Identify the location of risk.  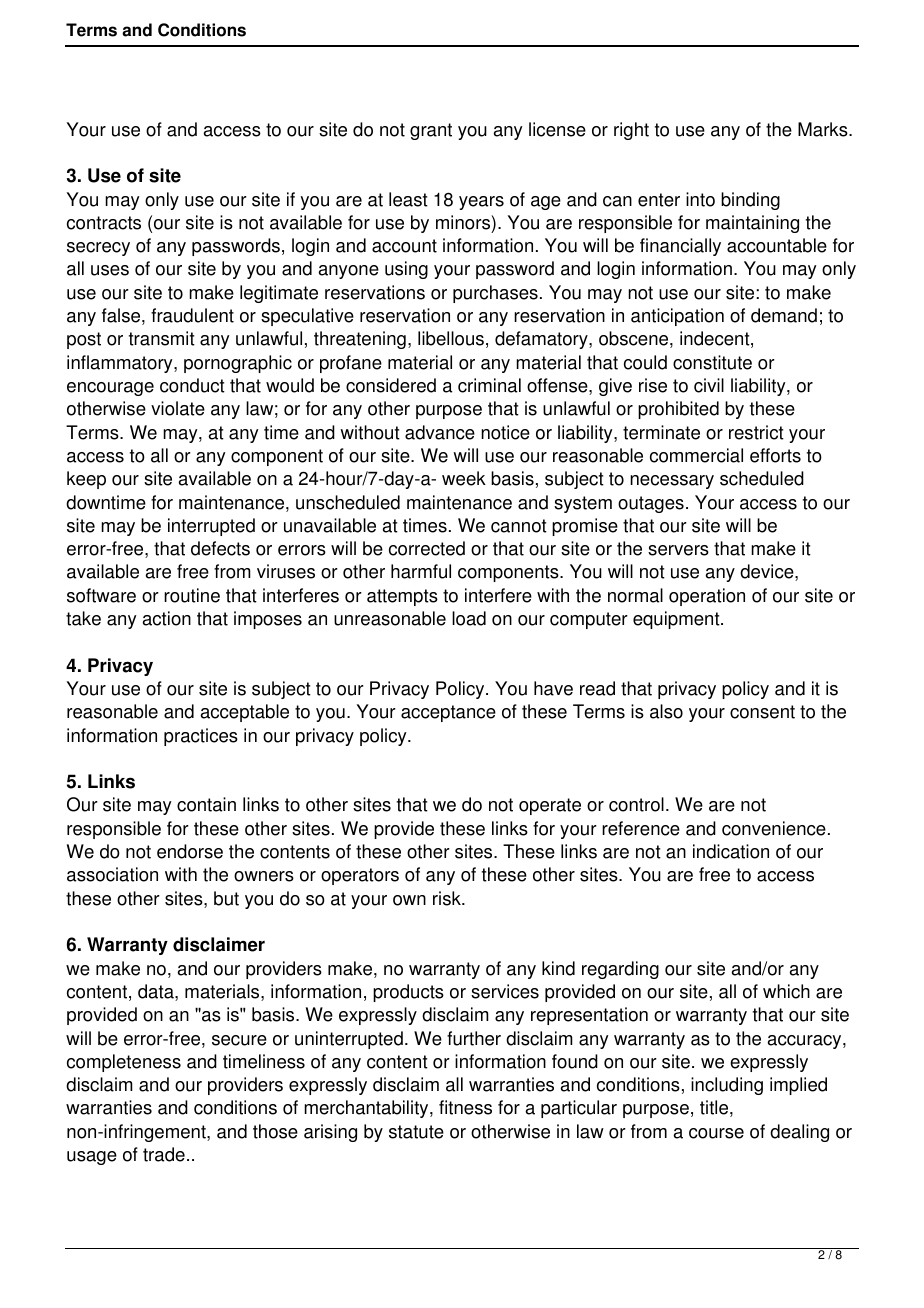
(448, 898).
